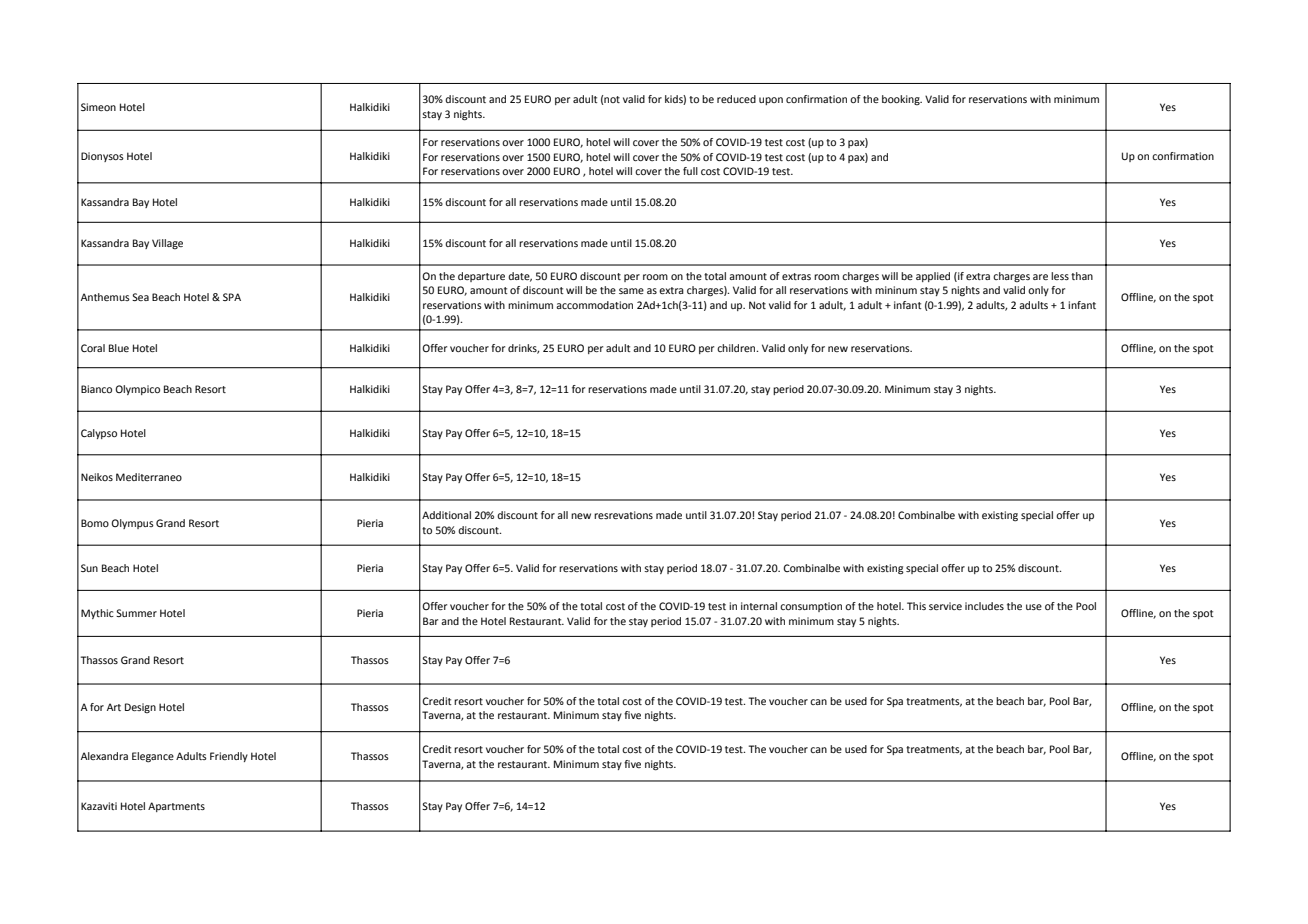 This screenshot has width=1308, height=924. What do you see at coordinates (984, 606) in the screenshot?
I see `includes` at bounding box center [984, 606].
